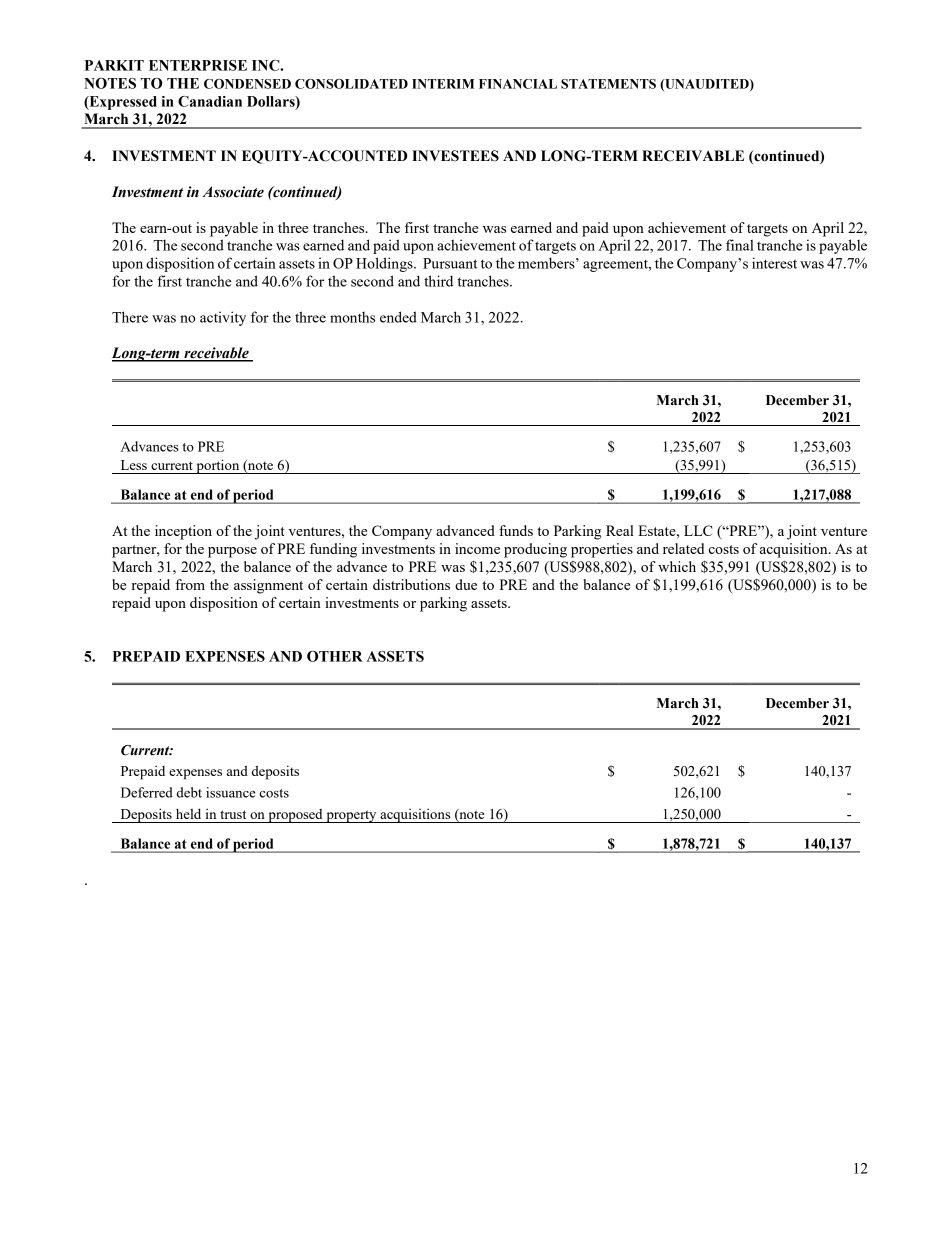 This page has height=1233, width=952. What do you see at coordinates (450, 263) in the page?
I see `Pursuant` at bounding box center [450, 263].
